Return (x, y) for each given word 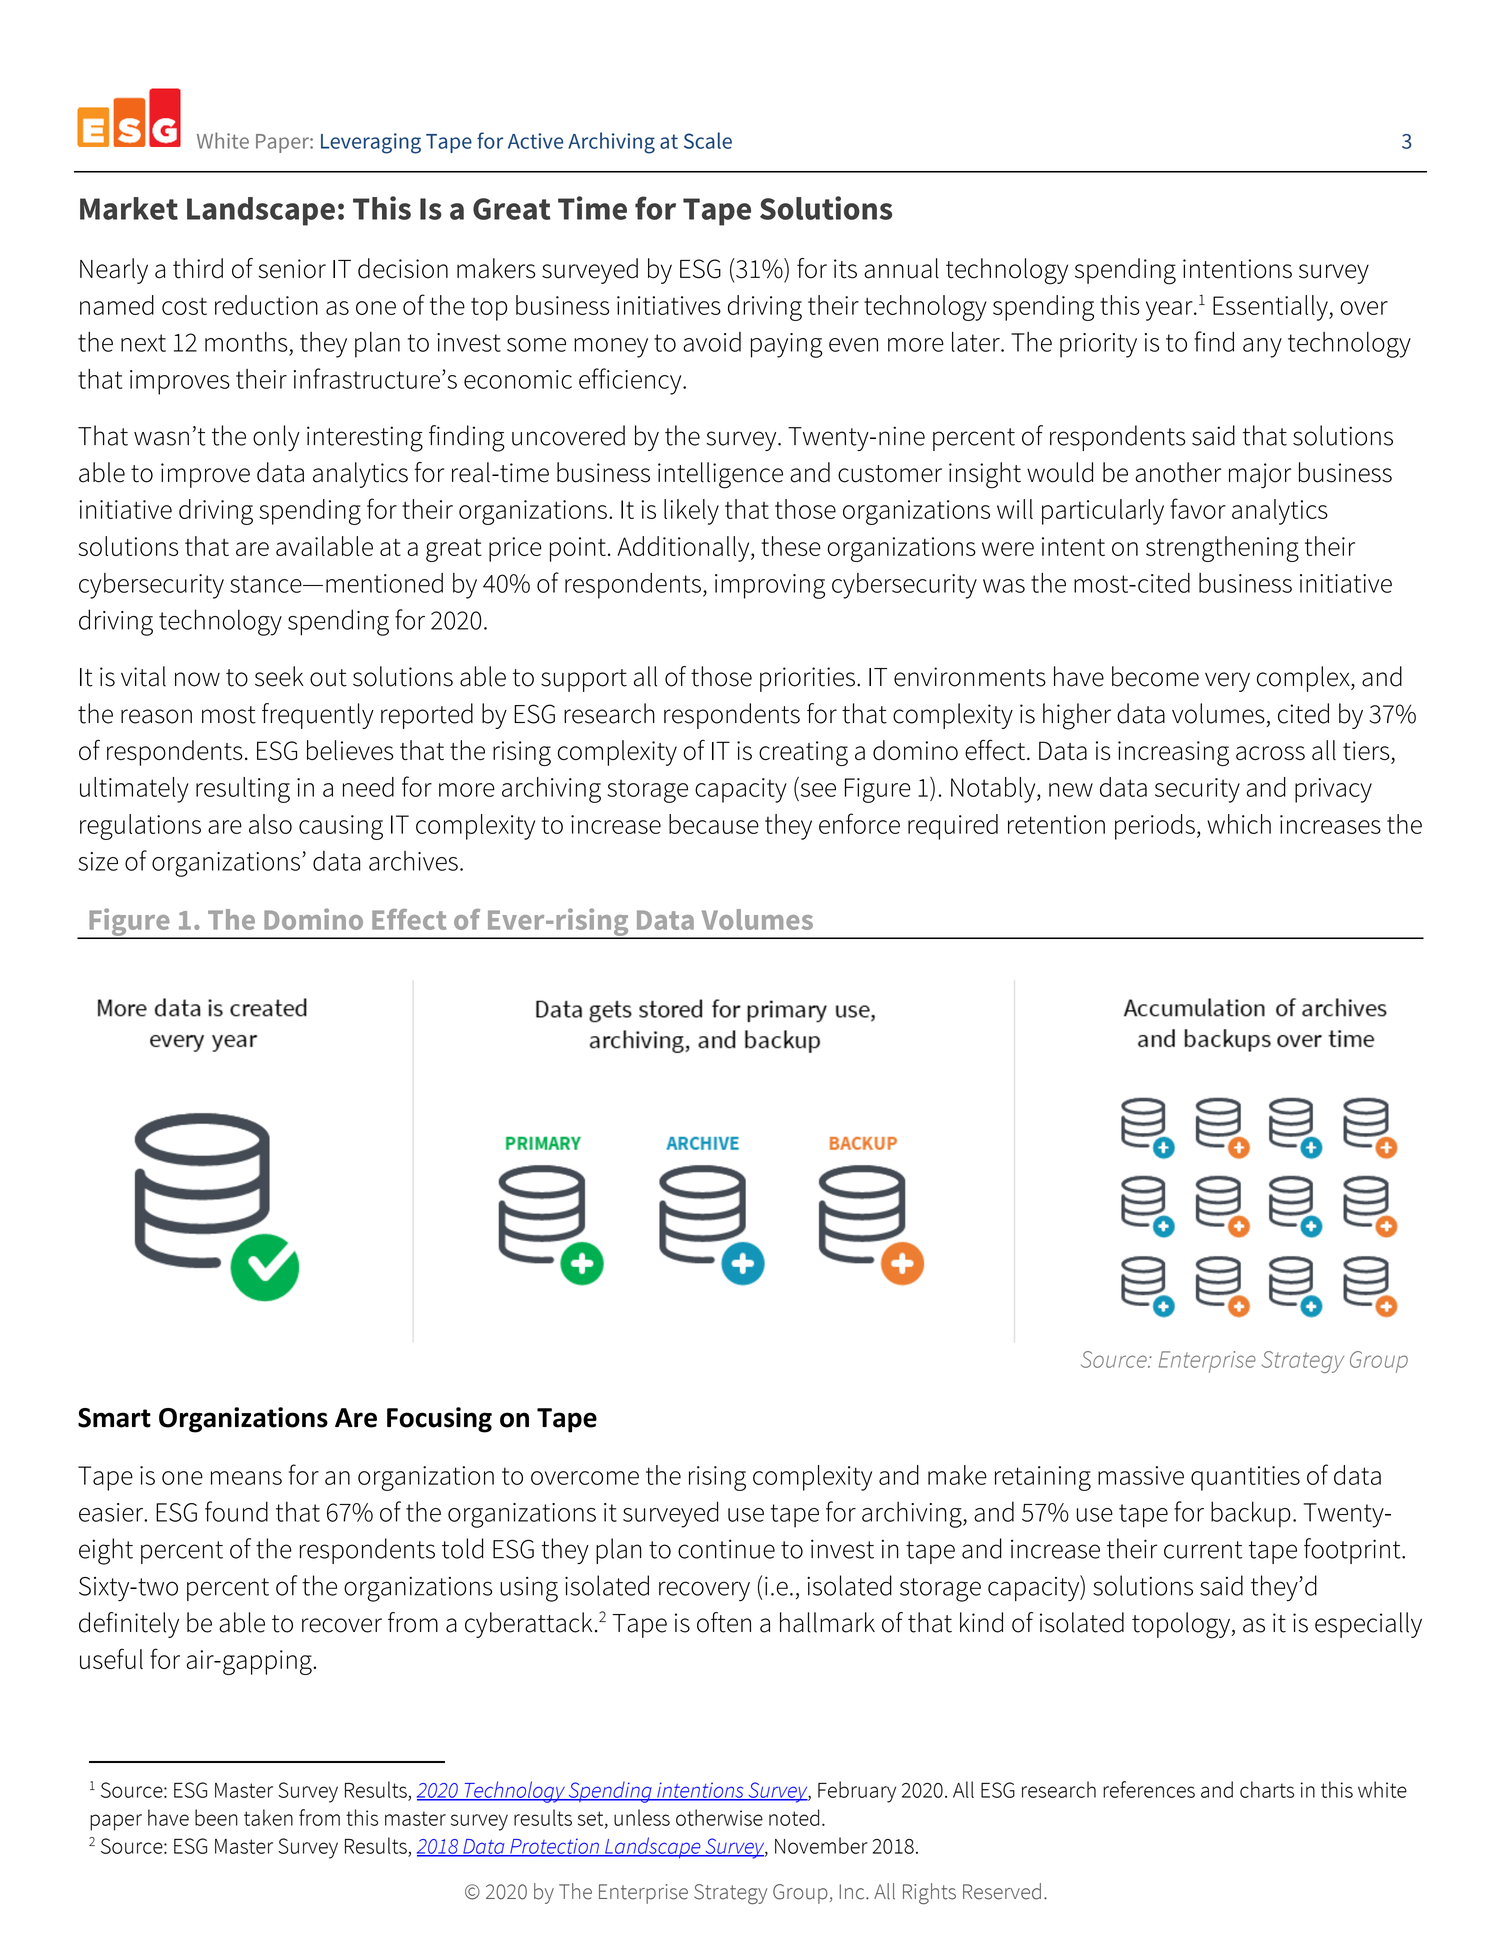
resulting (243, 790)
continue (726, 1549)
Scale (708, 140)
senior (292, 269)
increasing (1173, 753)
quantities (1245, 1478)
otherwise (719, 1817)
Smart (114, 1418)
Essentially (1271, 308)
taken (268, 1817)
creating (803, 753)
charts (1267, 1789)
